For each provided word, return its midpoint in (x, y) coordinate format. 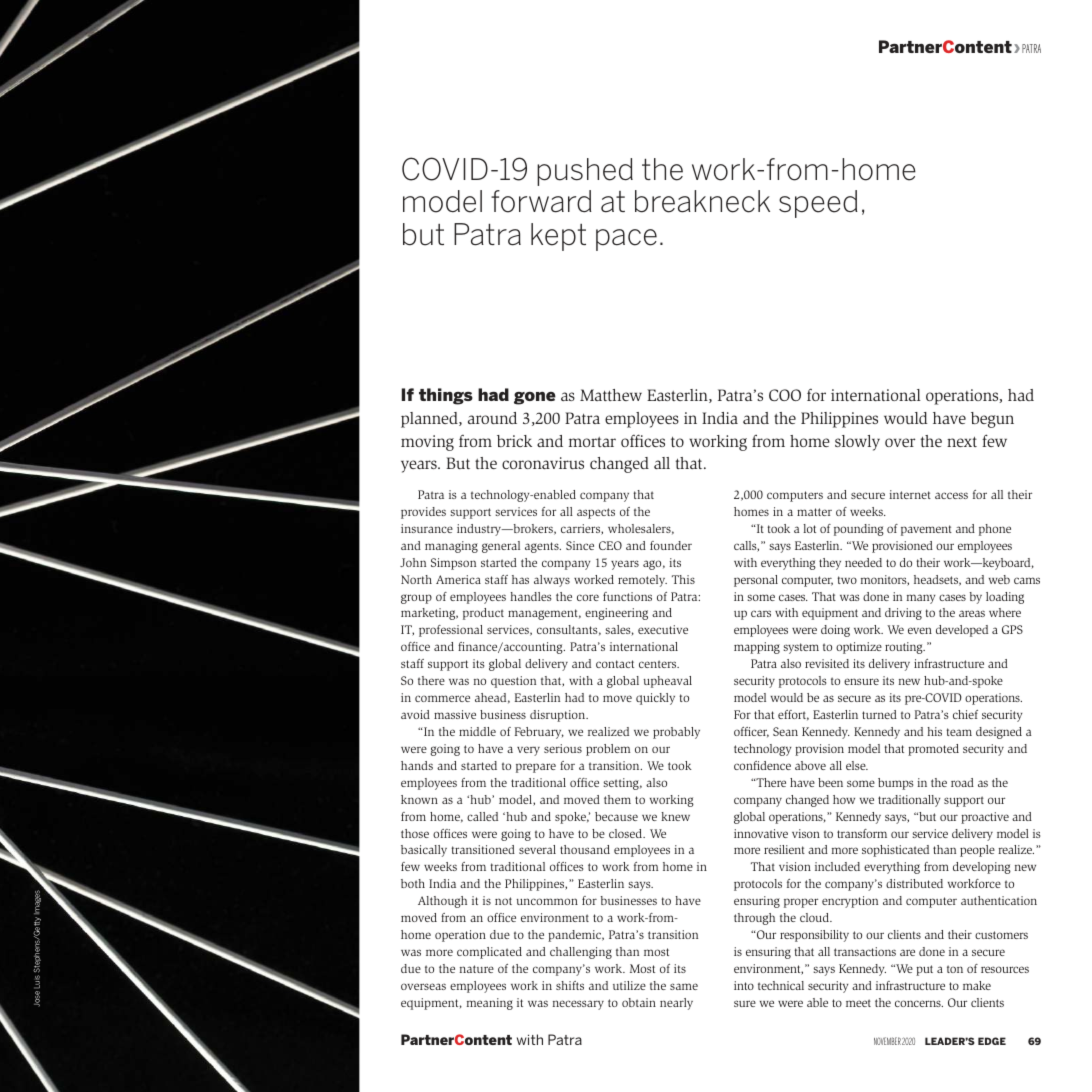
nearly (676, 1004)
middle (477, 731)
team (959, 732)
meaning (490, 1004)
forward (541, 201)
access (951, 495)
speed (818, 204)
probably (676, 733)
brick (514, 441)
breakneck (702, 201)
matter (814, 512)
